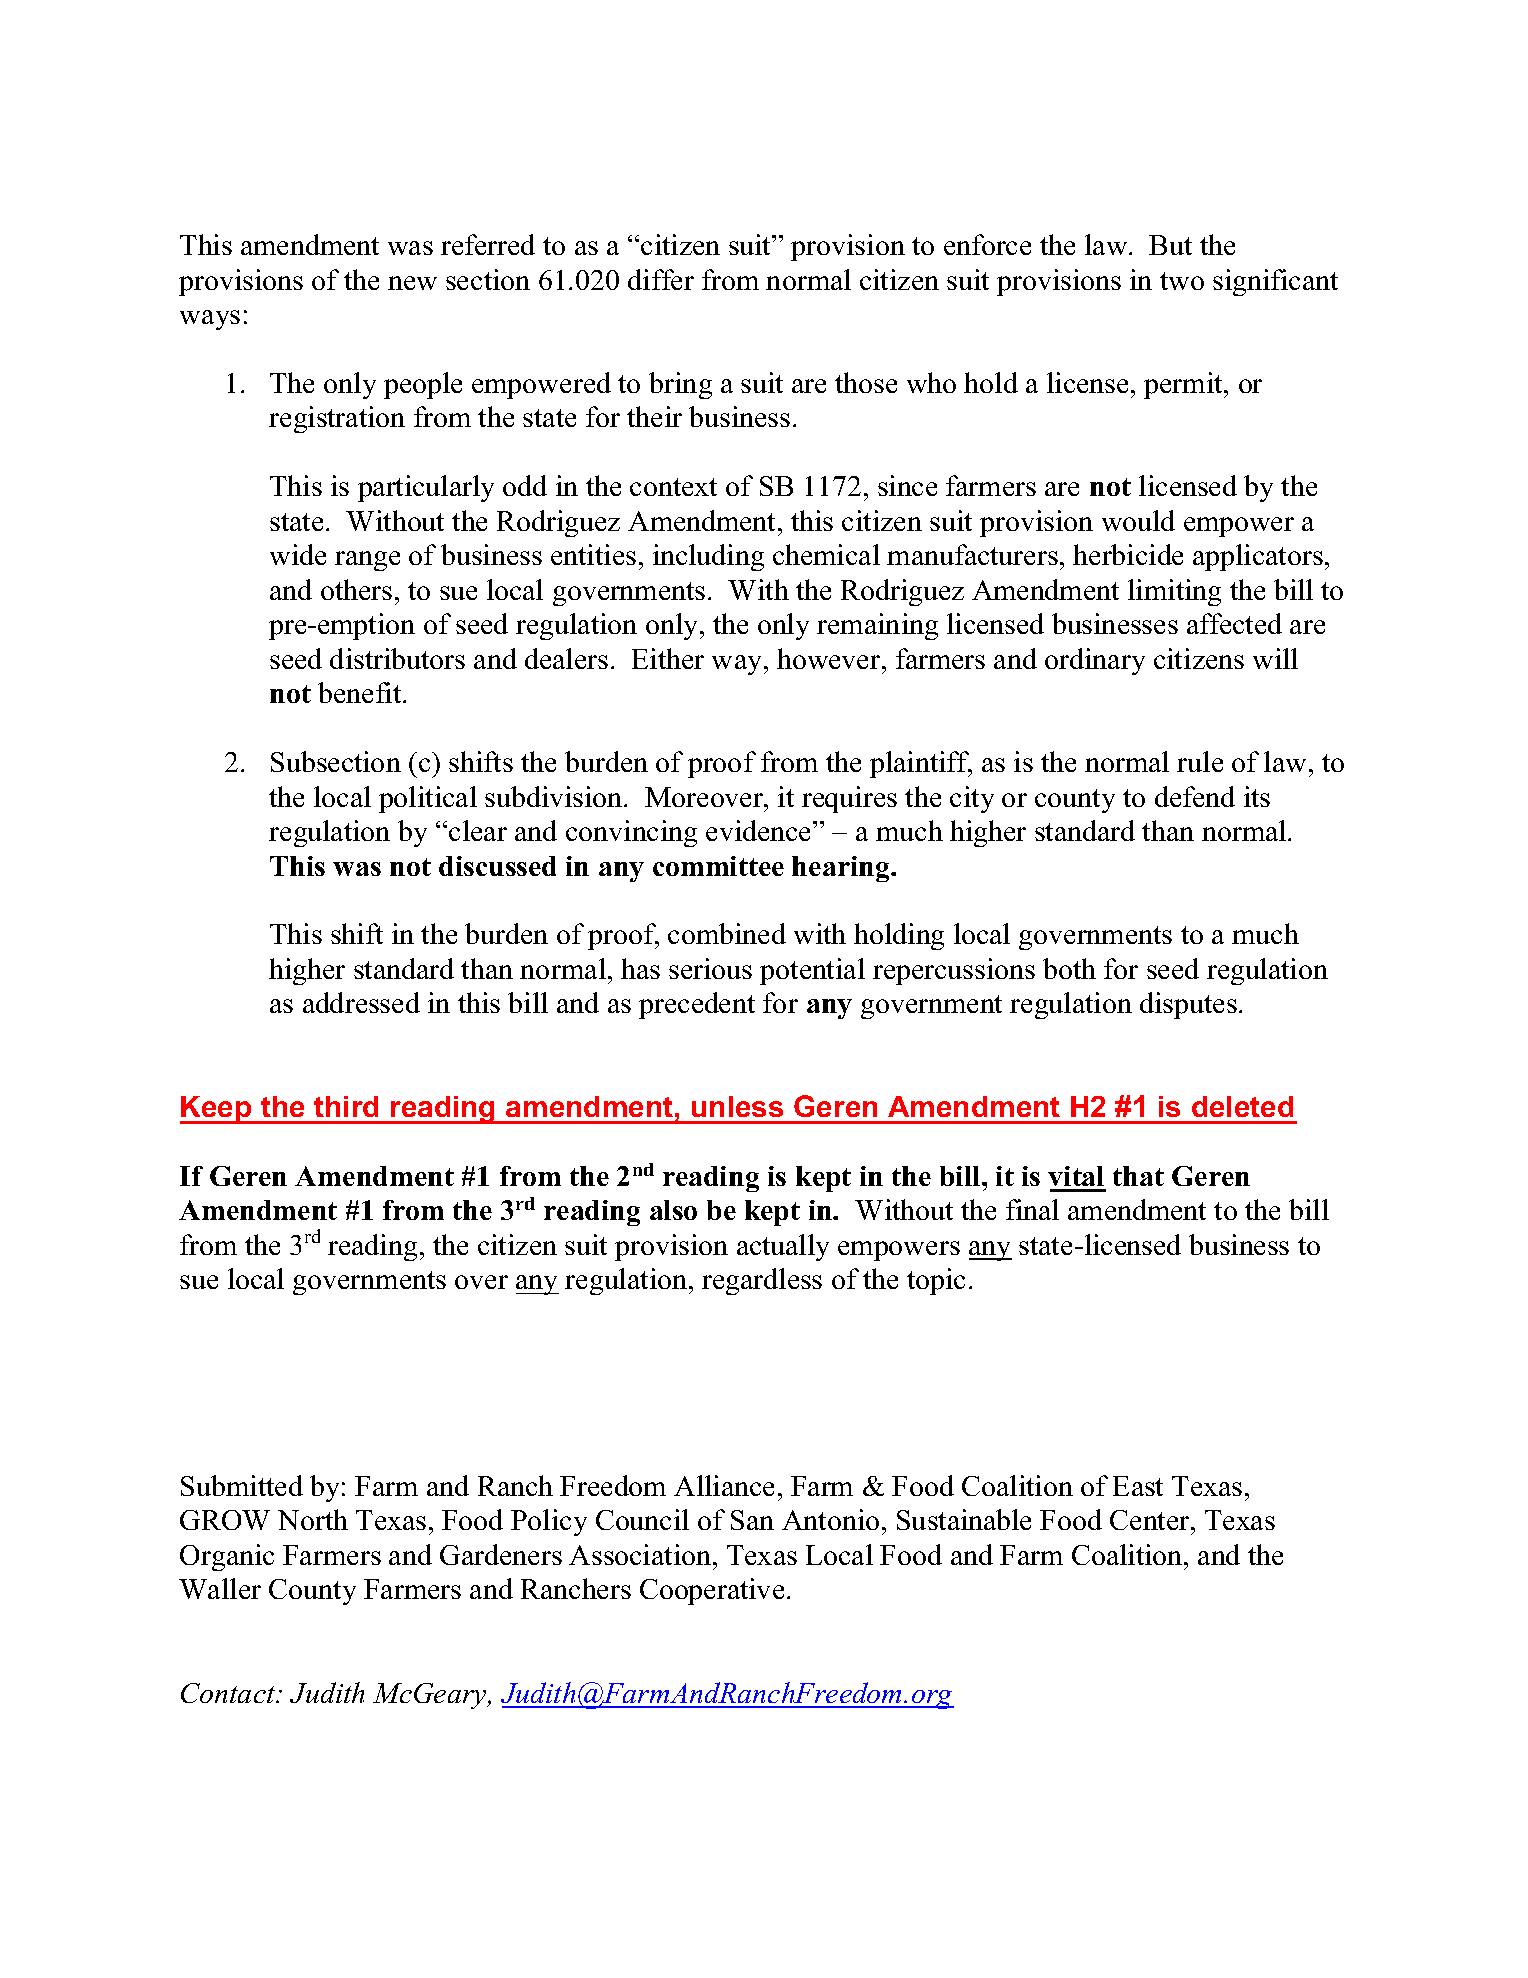 The width and height of the screenshot is (1528, 1978). I want to click on differ, so click(661, 279).
